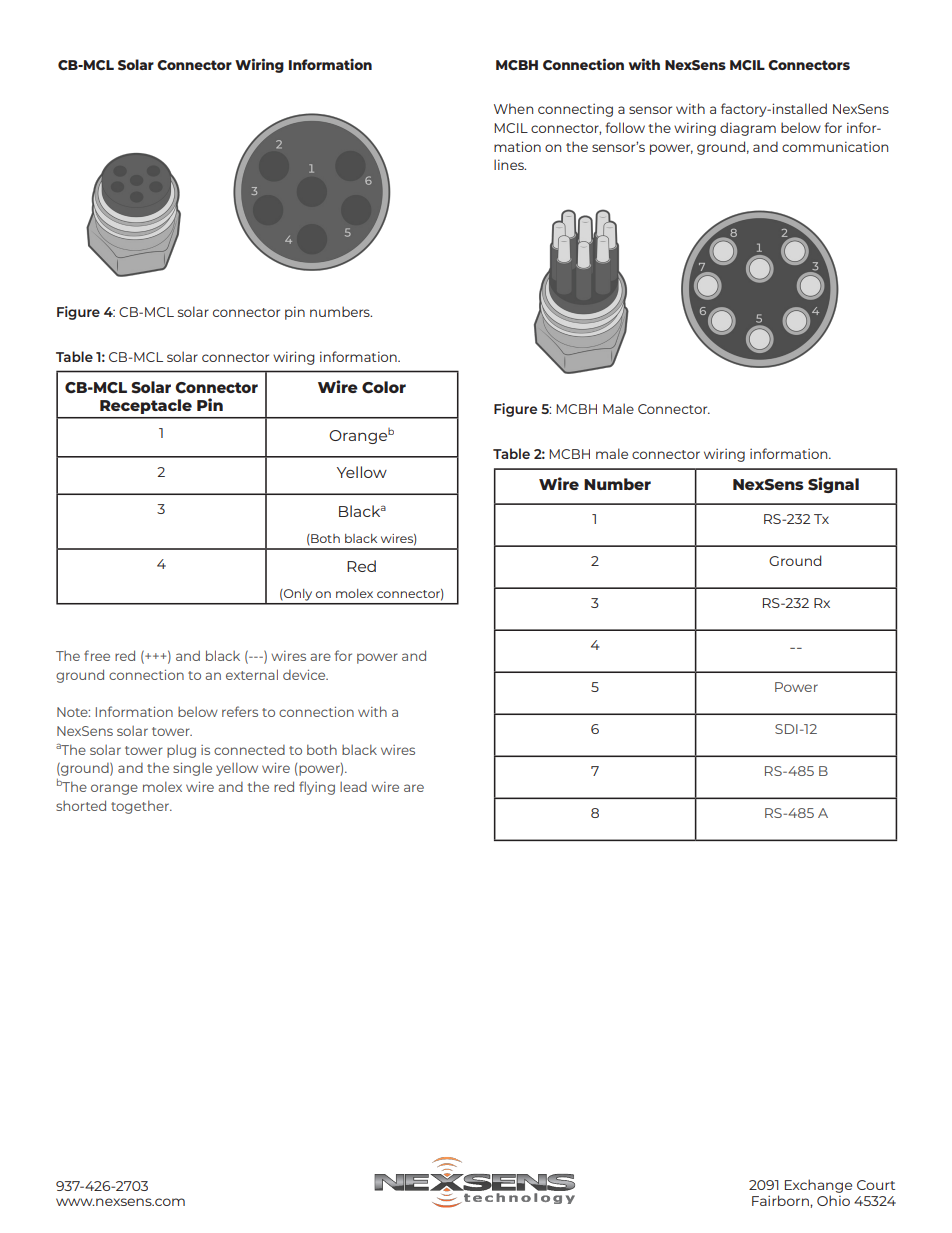 The image size is (952, 1233). What do you see at coordinates (513, 108) in the screenshot?
I see `When` at bounding box center [513, 108].
